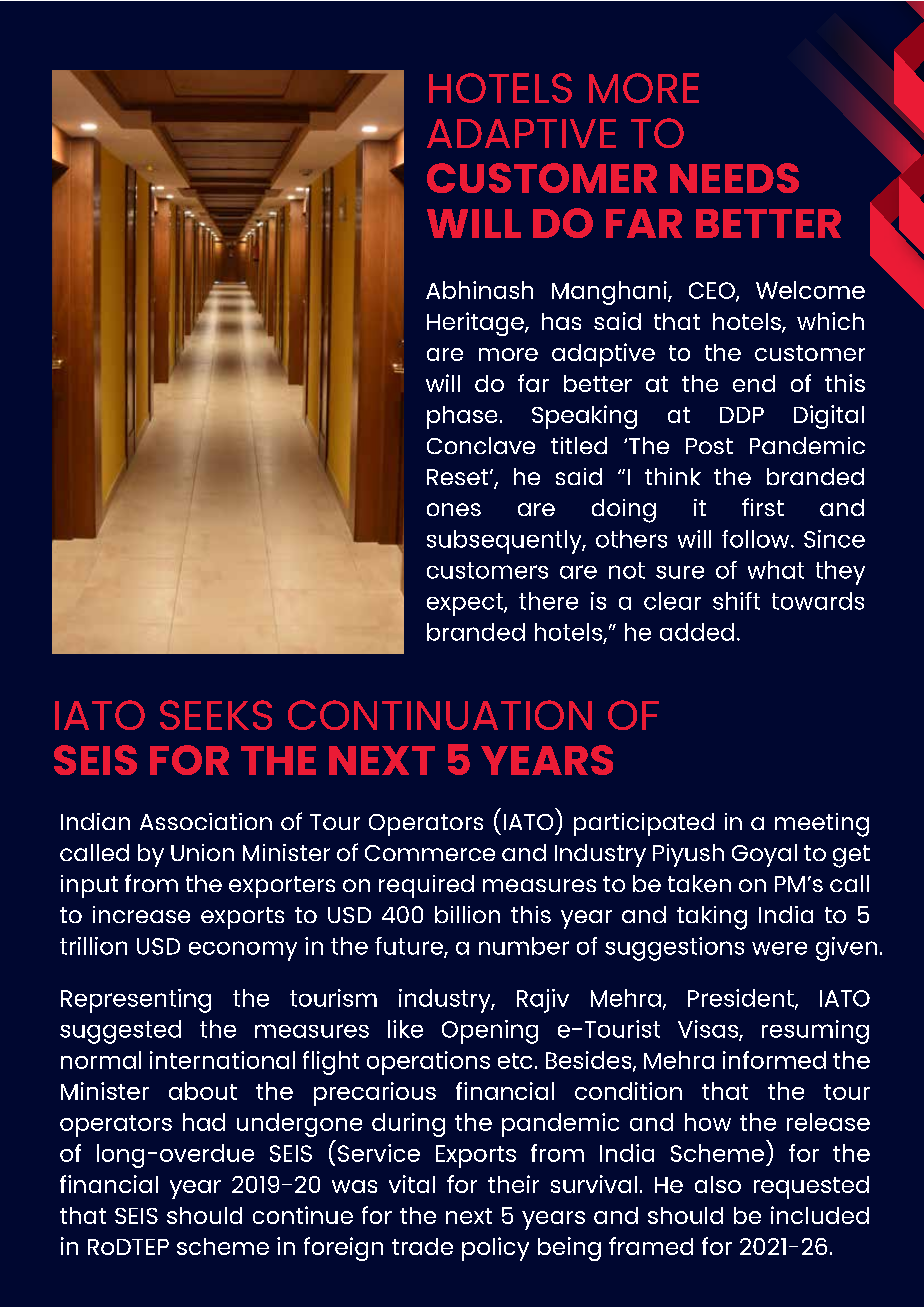 Image resolution: width=924 pixels, height=1308 pixels. What do you see at coordinates (764, 855) in the screenshot?
I see `Goyal` at bounding box center [764, 855].
